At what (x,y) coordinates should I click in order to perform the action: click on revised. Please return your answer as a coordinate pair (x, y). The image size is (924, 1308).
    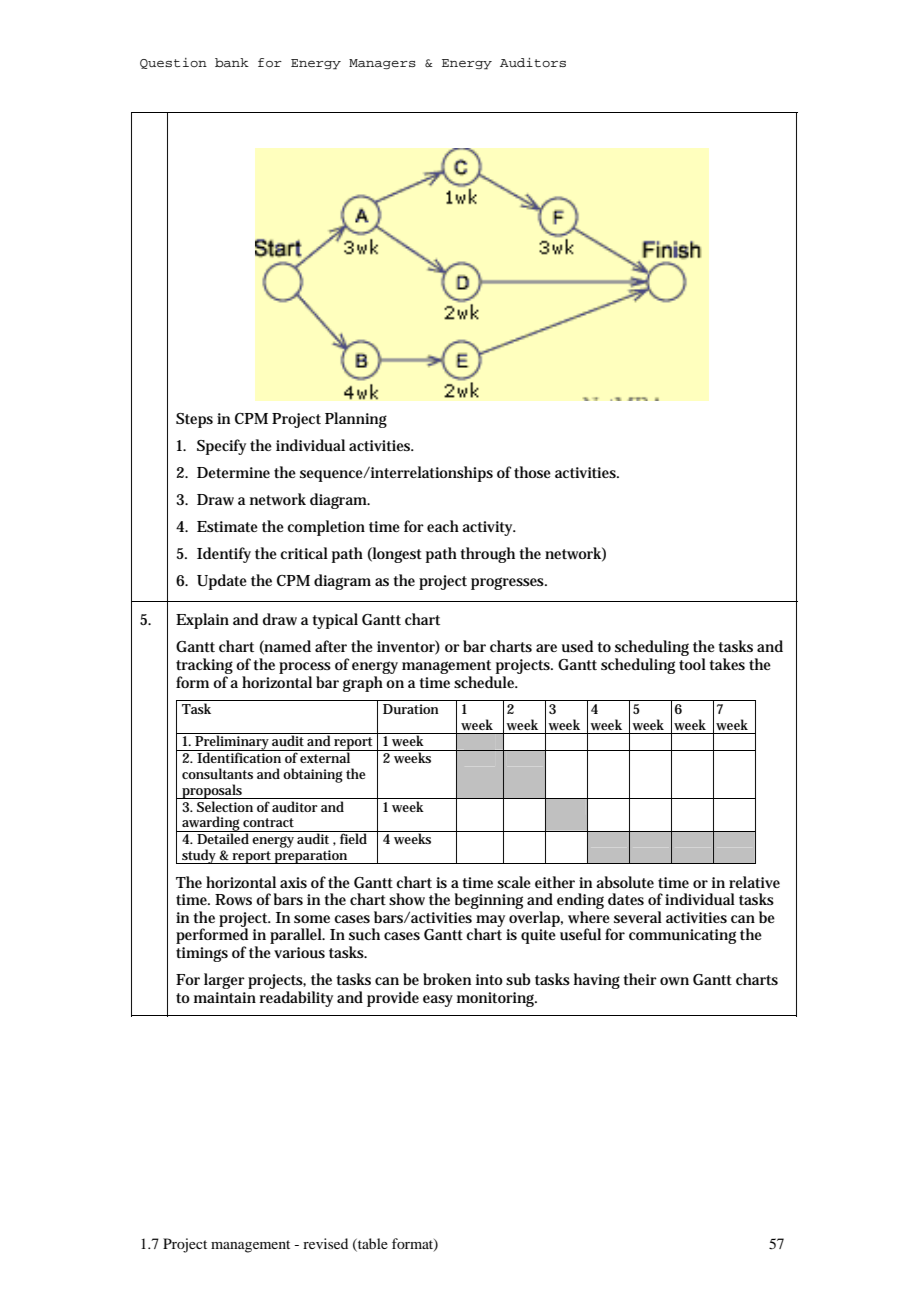
    Looking at the image, I should click on (325, 1243).
